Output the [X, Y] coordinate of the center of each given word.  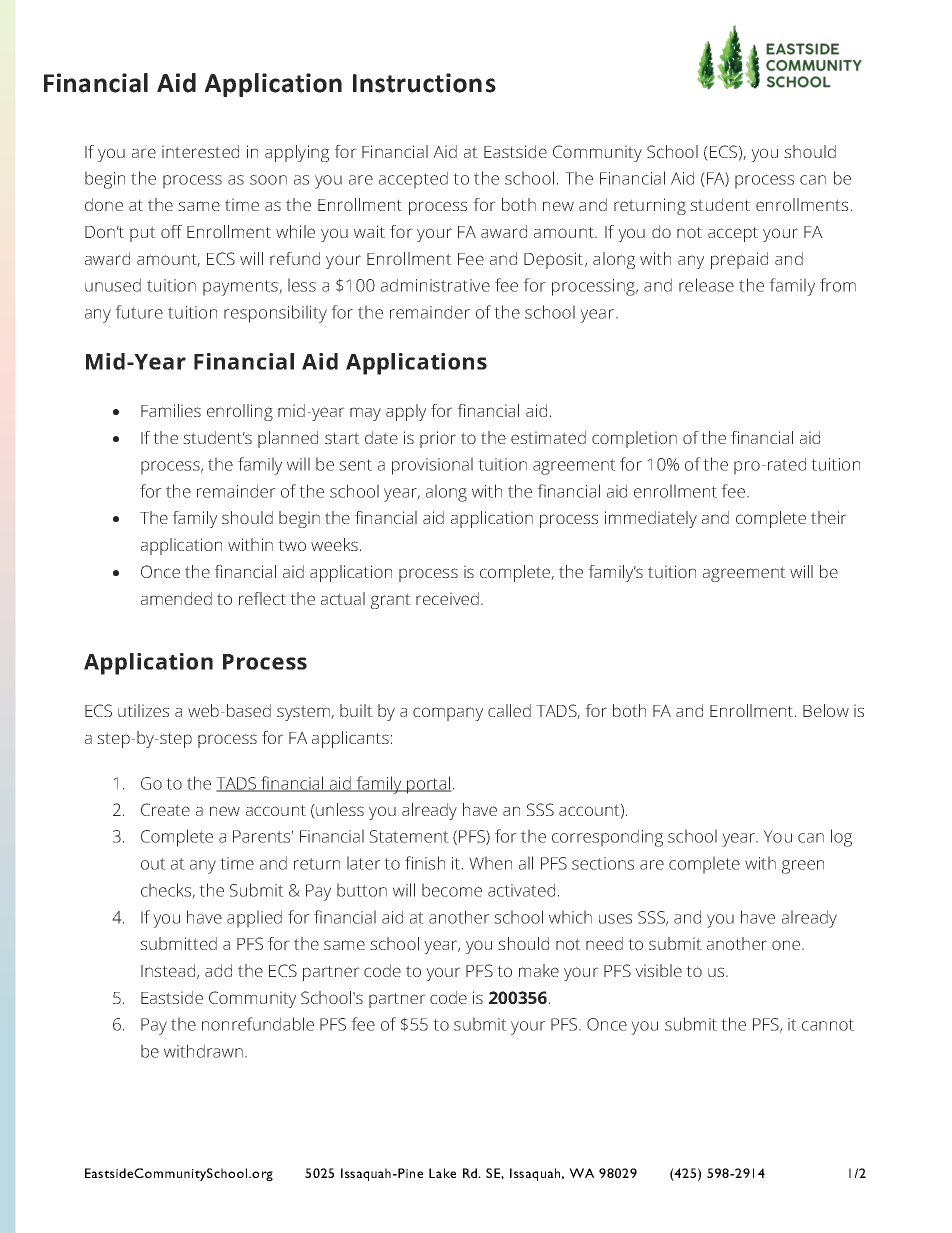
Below [826, 710]
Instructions [424, 83]
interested [200, 151]
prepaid [739, 260]
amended [176, 598]
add [218, 970]
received [447, 598]
